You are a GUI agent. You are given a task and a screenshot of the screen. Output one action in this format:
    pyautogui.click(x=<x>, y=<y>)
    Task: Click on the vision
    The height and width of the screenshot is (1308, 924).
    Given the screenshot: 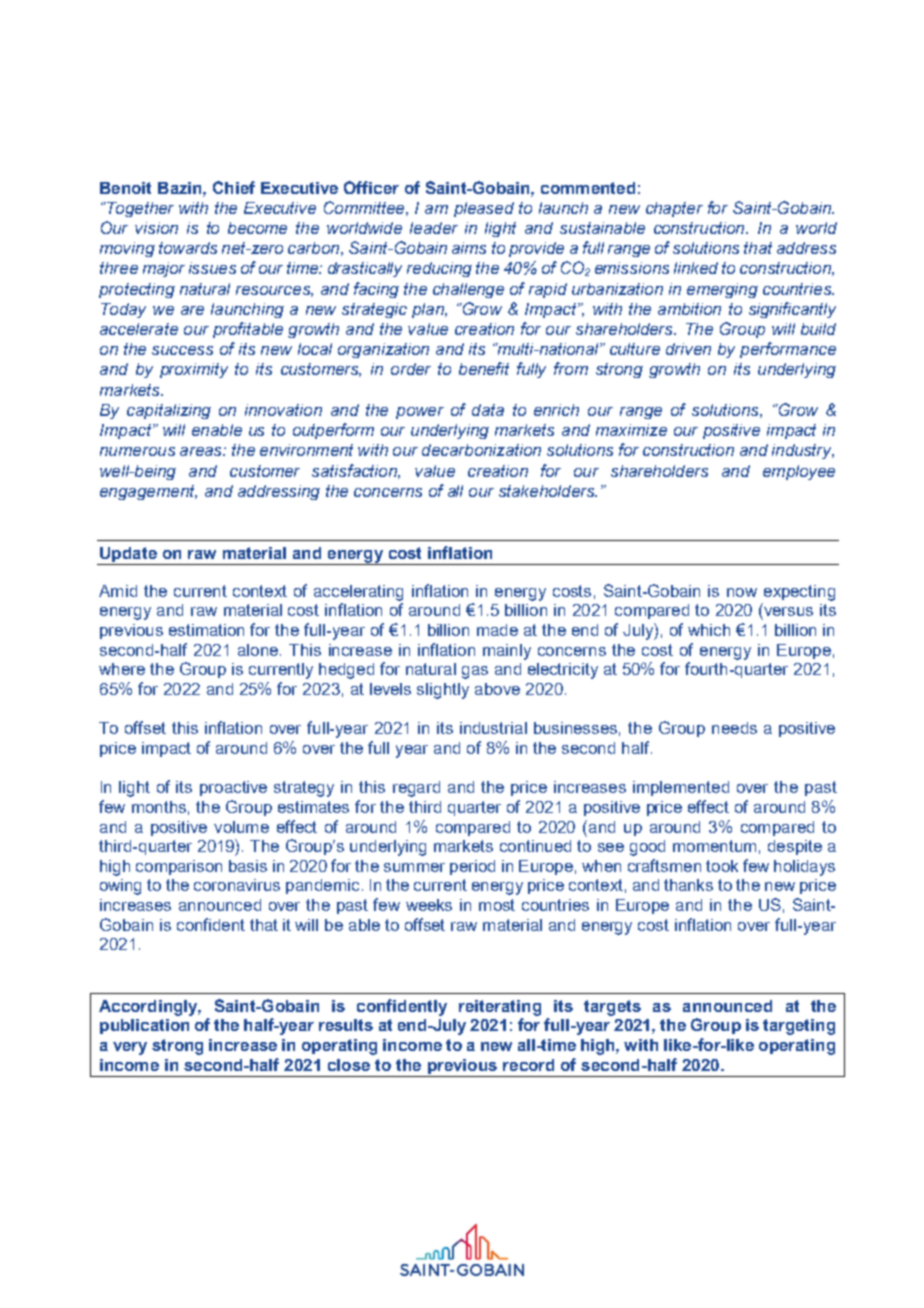 What is the action you would take?
    pyautogui.click(x=156, y=228)
